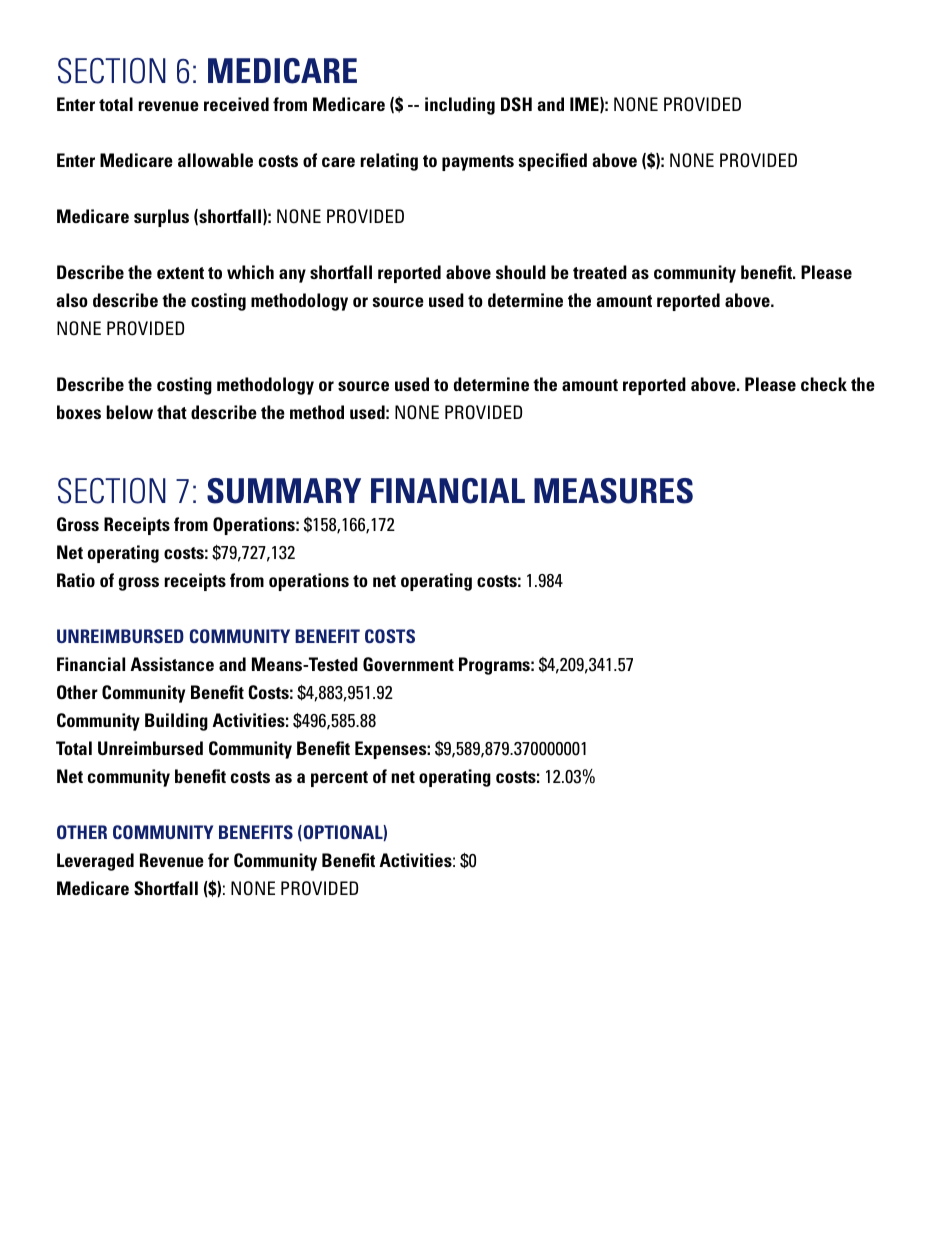 Image resolution: width=952 pixels, height=1233 pixels. I want to click on check, so click(824, 384).
